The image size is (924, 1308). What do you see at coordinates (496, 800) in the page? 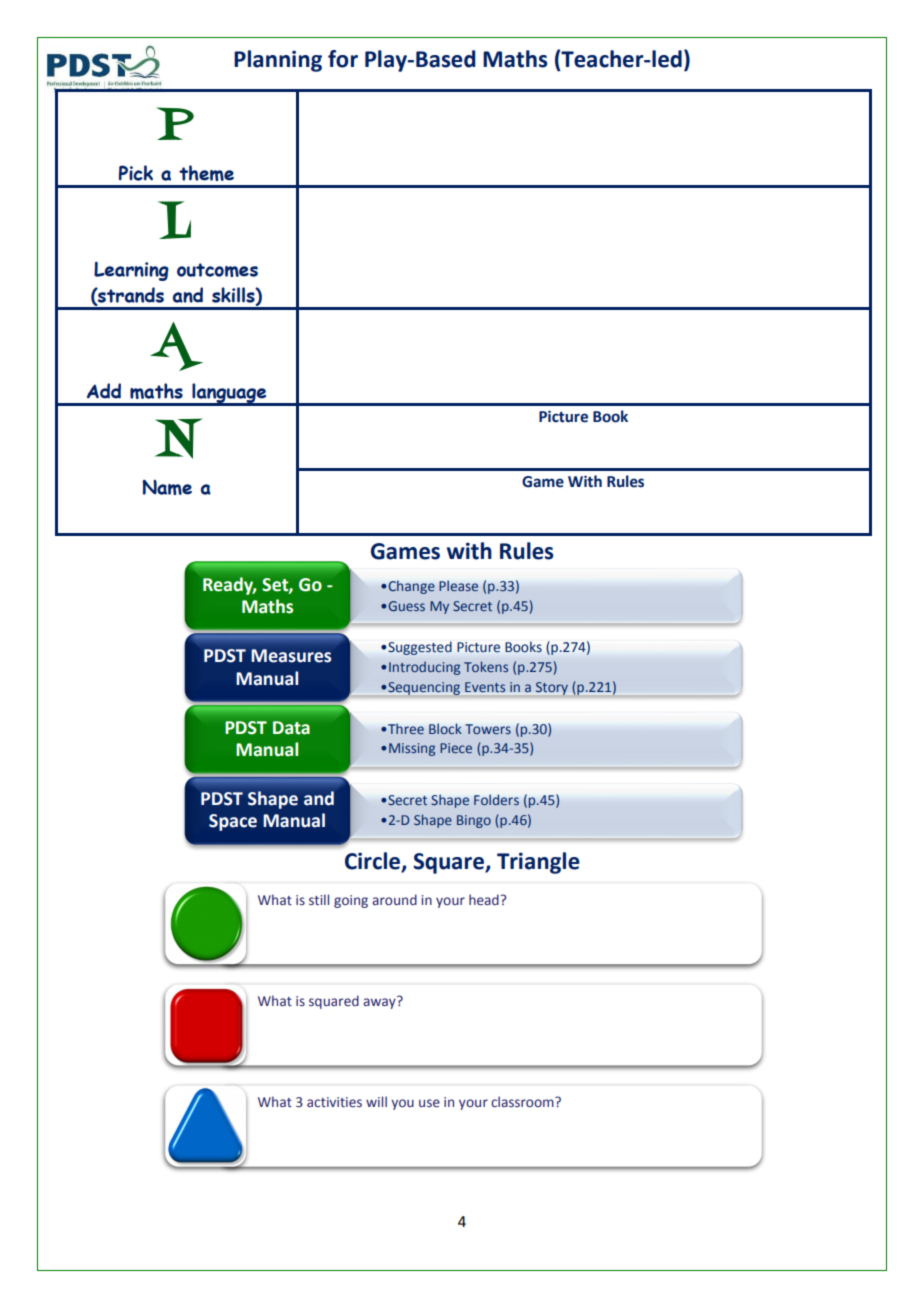
I see `Folders` at bounding box center [496, 800].
